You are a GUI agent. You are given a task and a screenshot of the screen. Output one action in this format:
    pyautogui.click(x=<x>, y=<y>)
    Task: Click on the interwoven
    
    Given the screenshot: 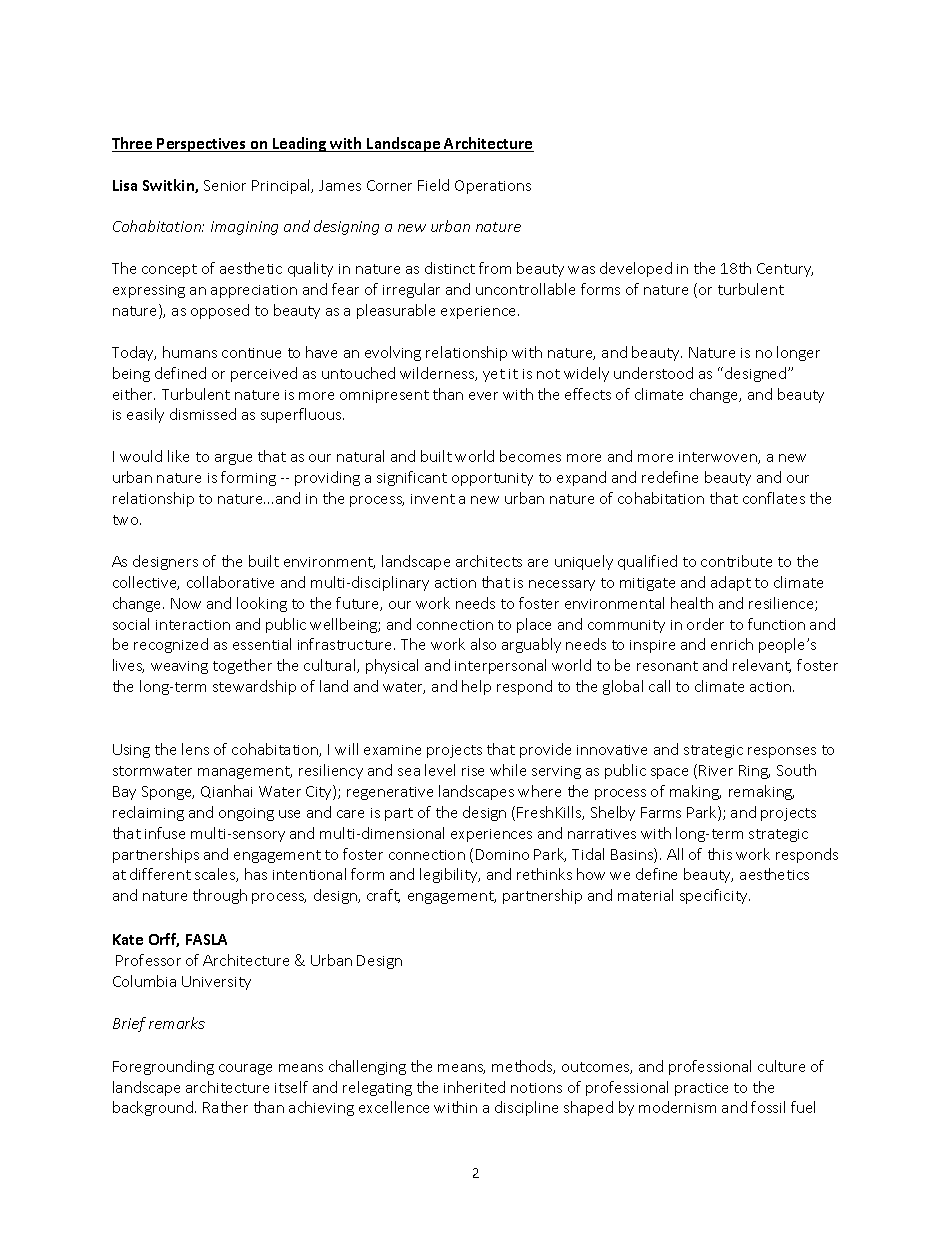 What is the action you would take?
    pyautogui.click(x=719, y=458)
